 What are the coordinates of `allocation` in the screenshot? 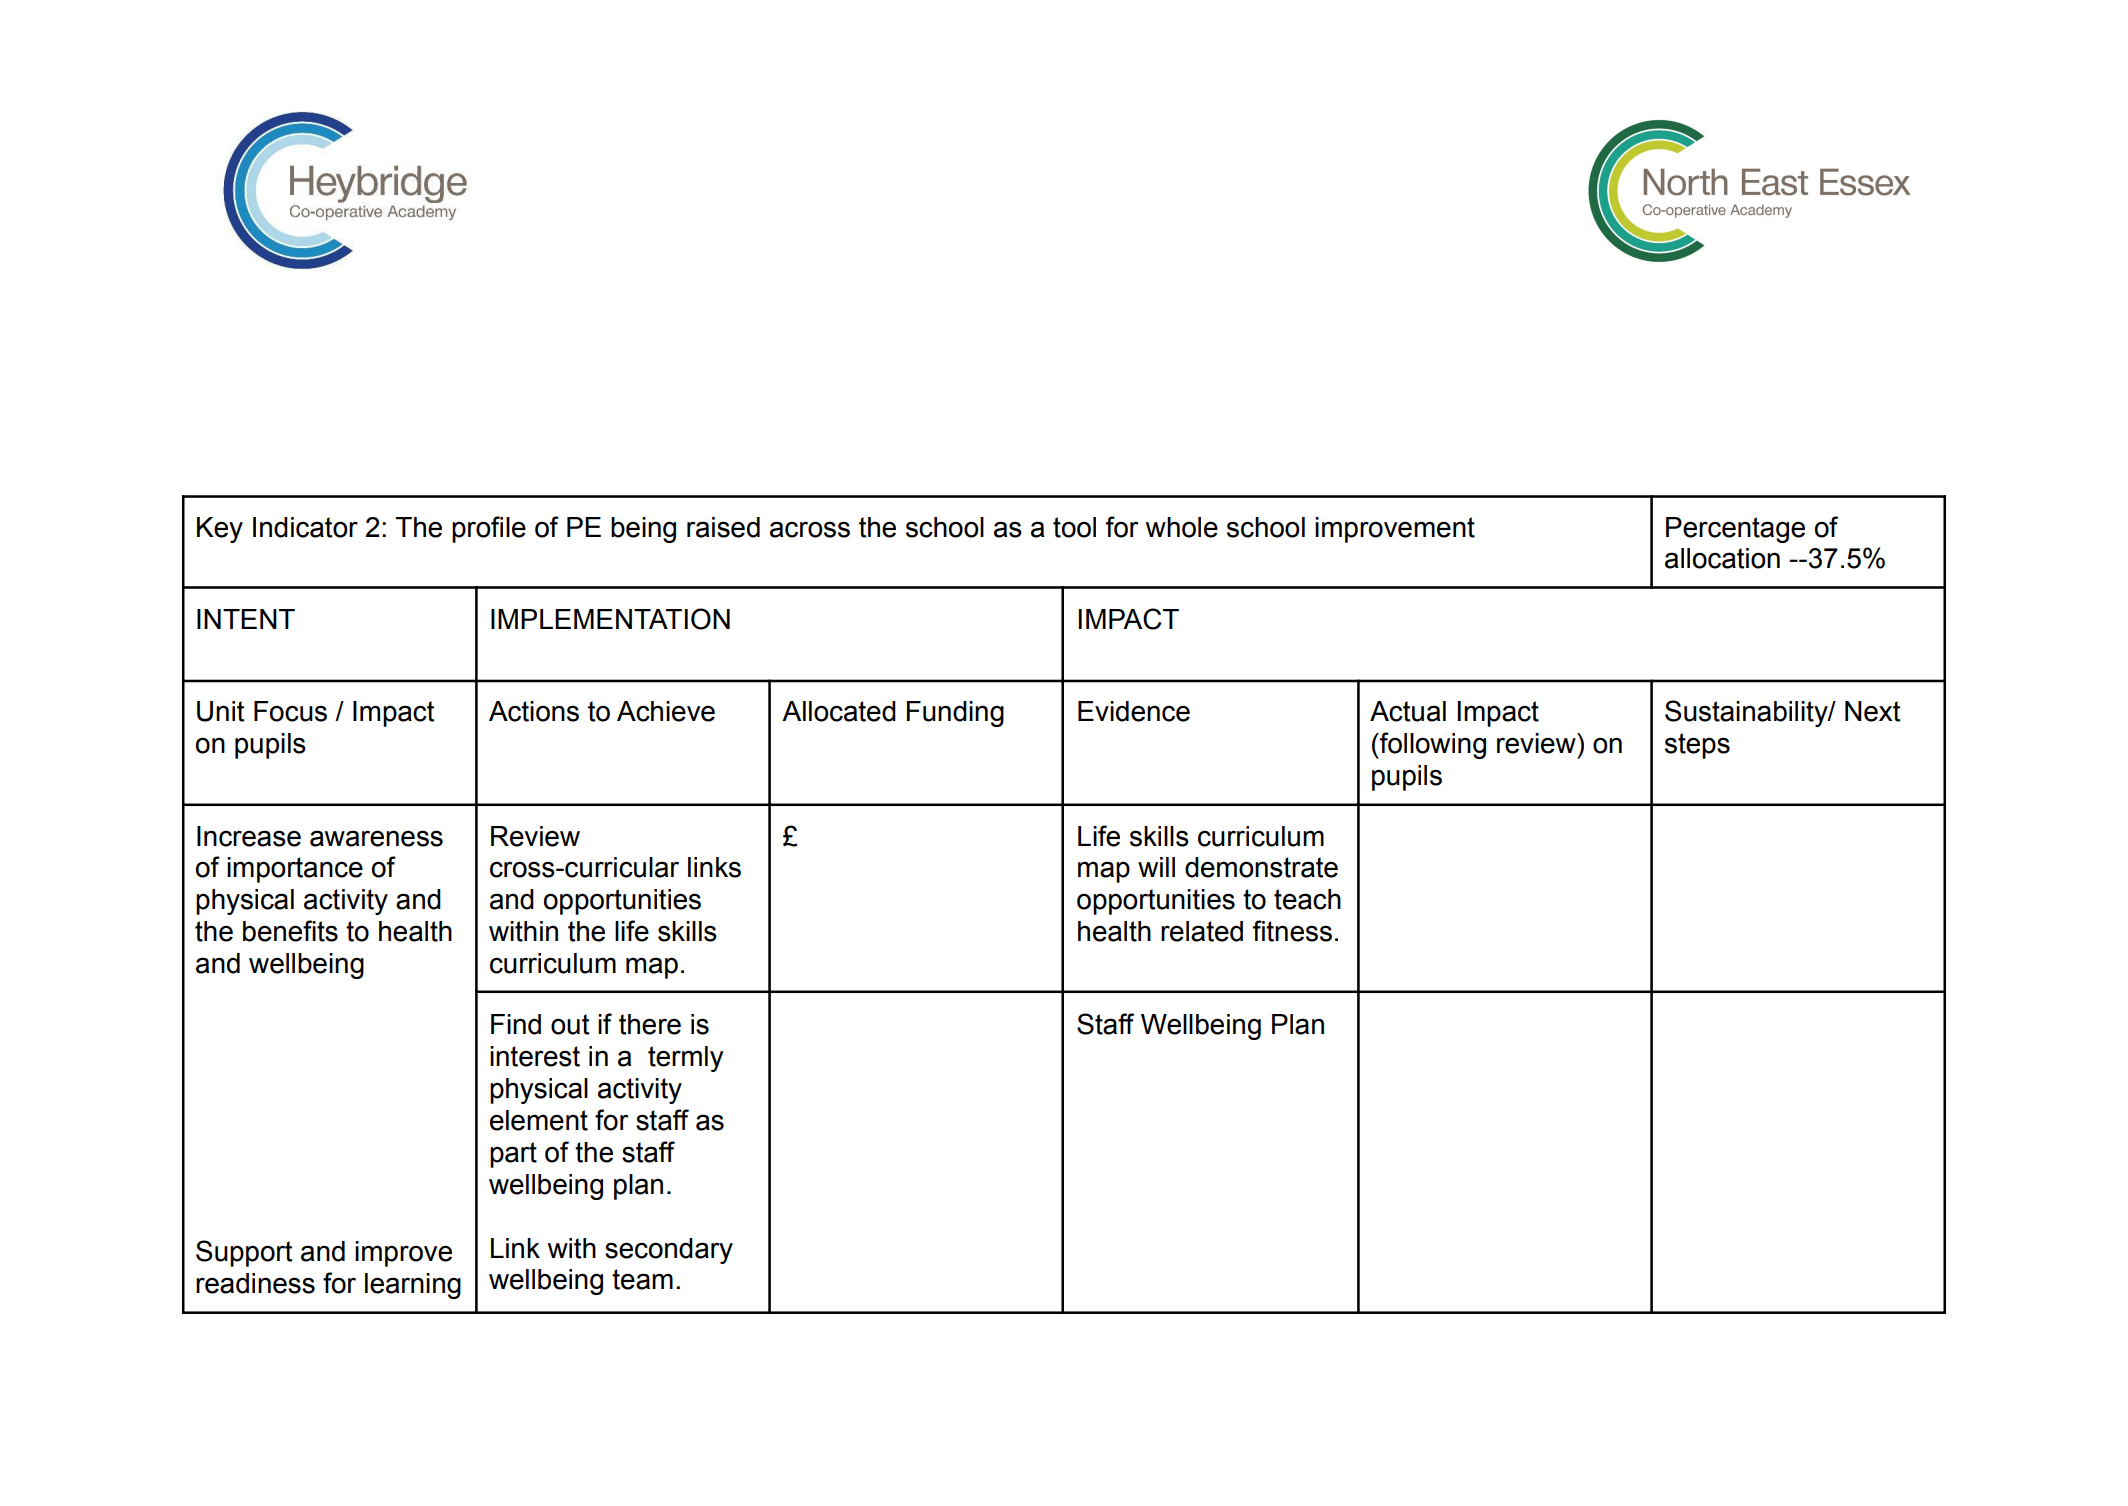 It's located at (1722, 558).
